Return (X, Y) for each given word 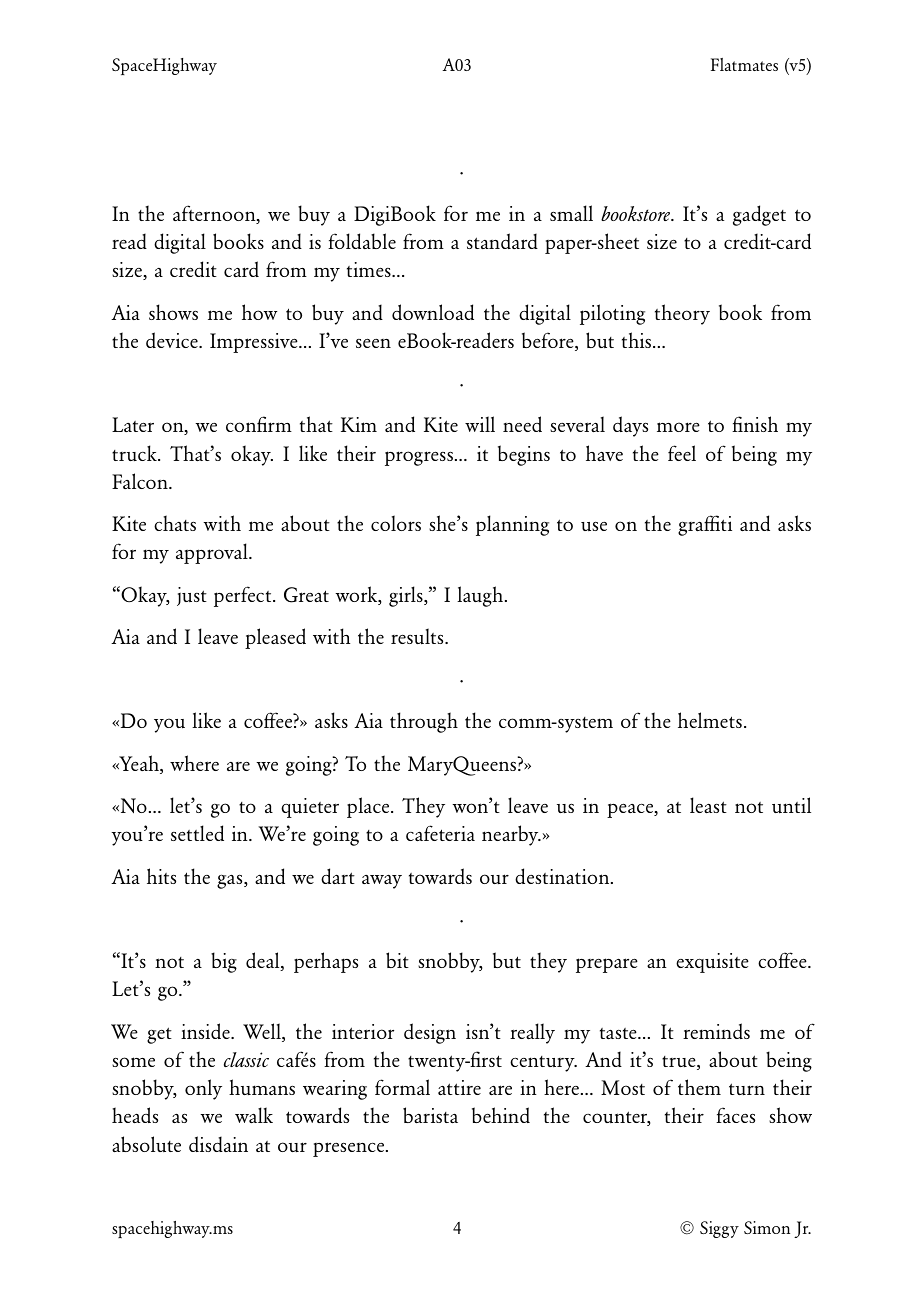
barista (430, 1115)
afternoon (215, 214)
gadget (759, 215)
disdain (218, 1144)
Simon (767, 1227)
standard (502, 241)
